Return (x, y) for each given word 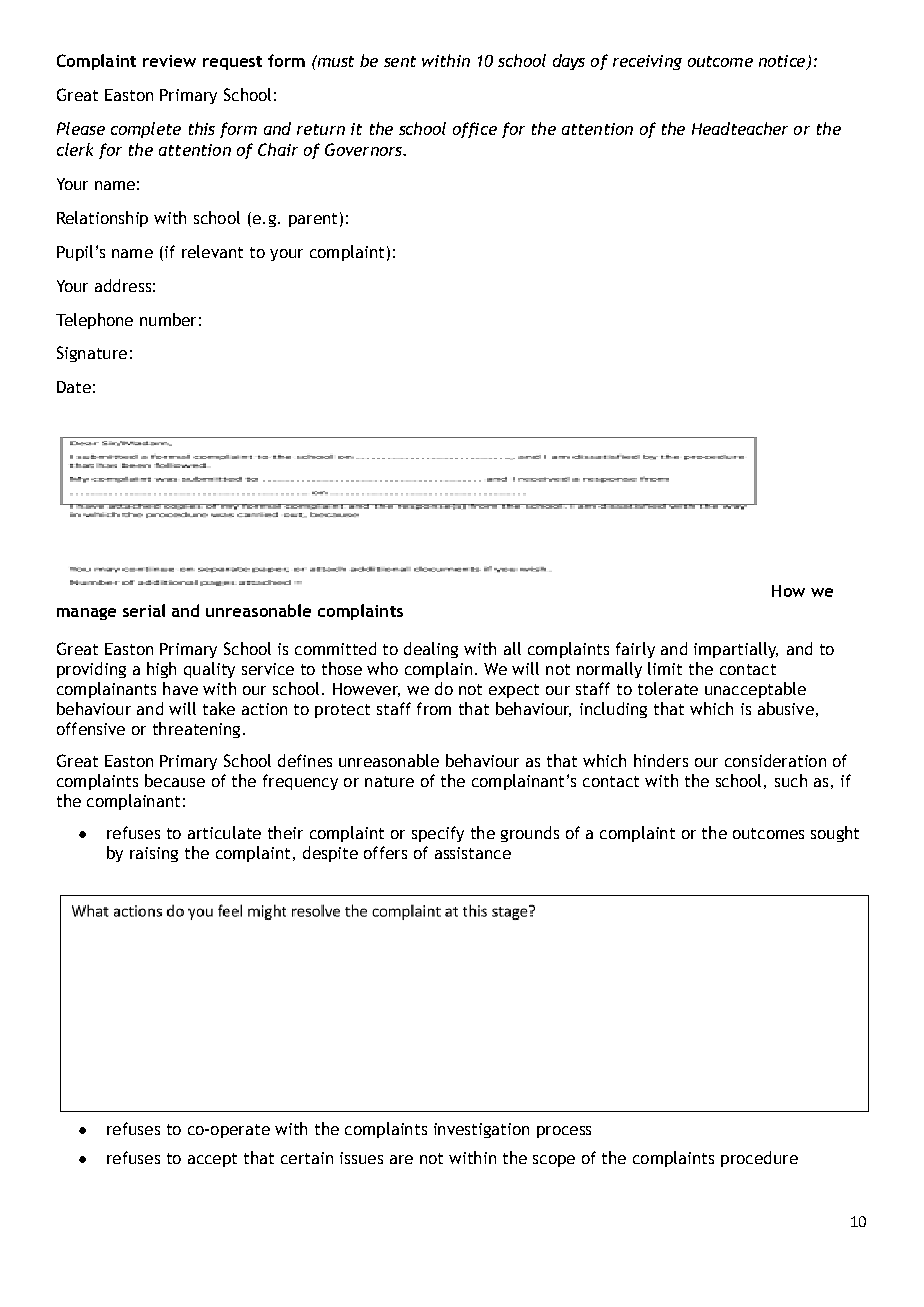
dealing (431, 650)
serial (144, 610)
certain (307, 1158)
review (169, 61)
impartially (736, 650)
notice (783, 62)
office (475, 130)
